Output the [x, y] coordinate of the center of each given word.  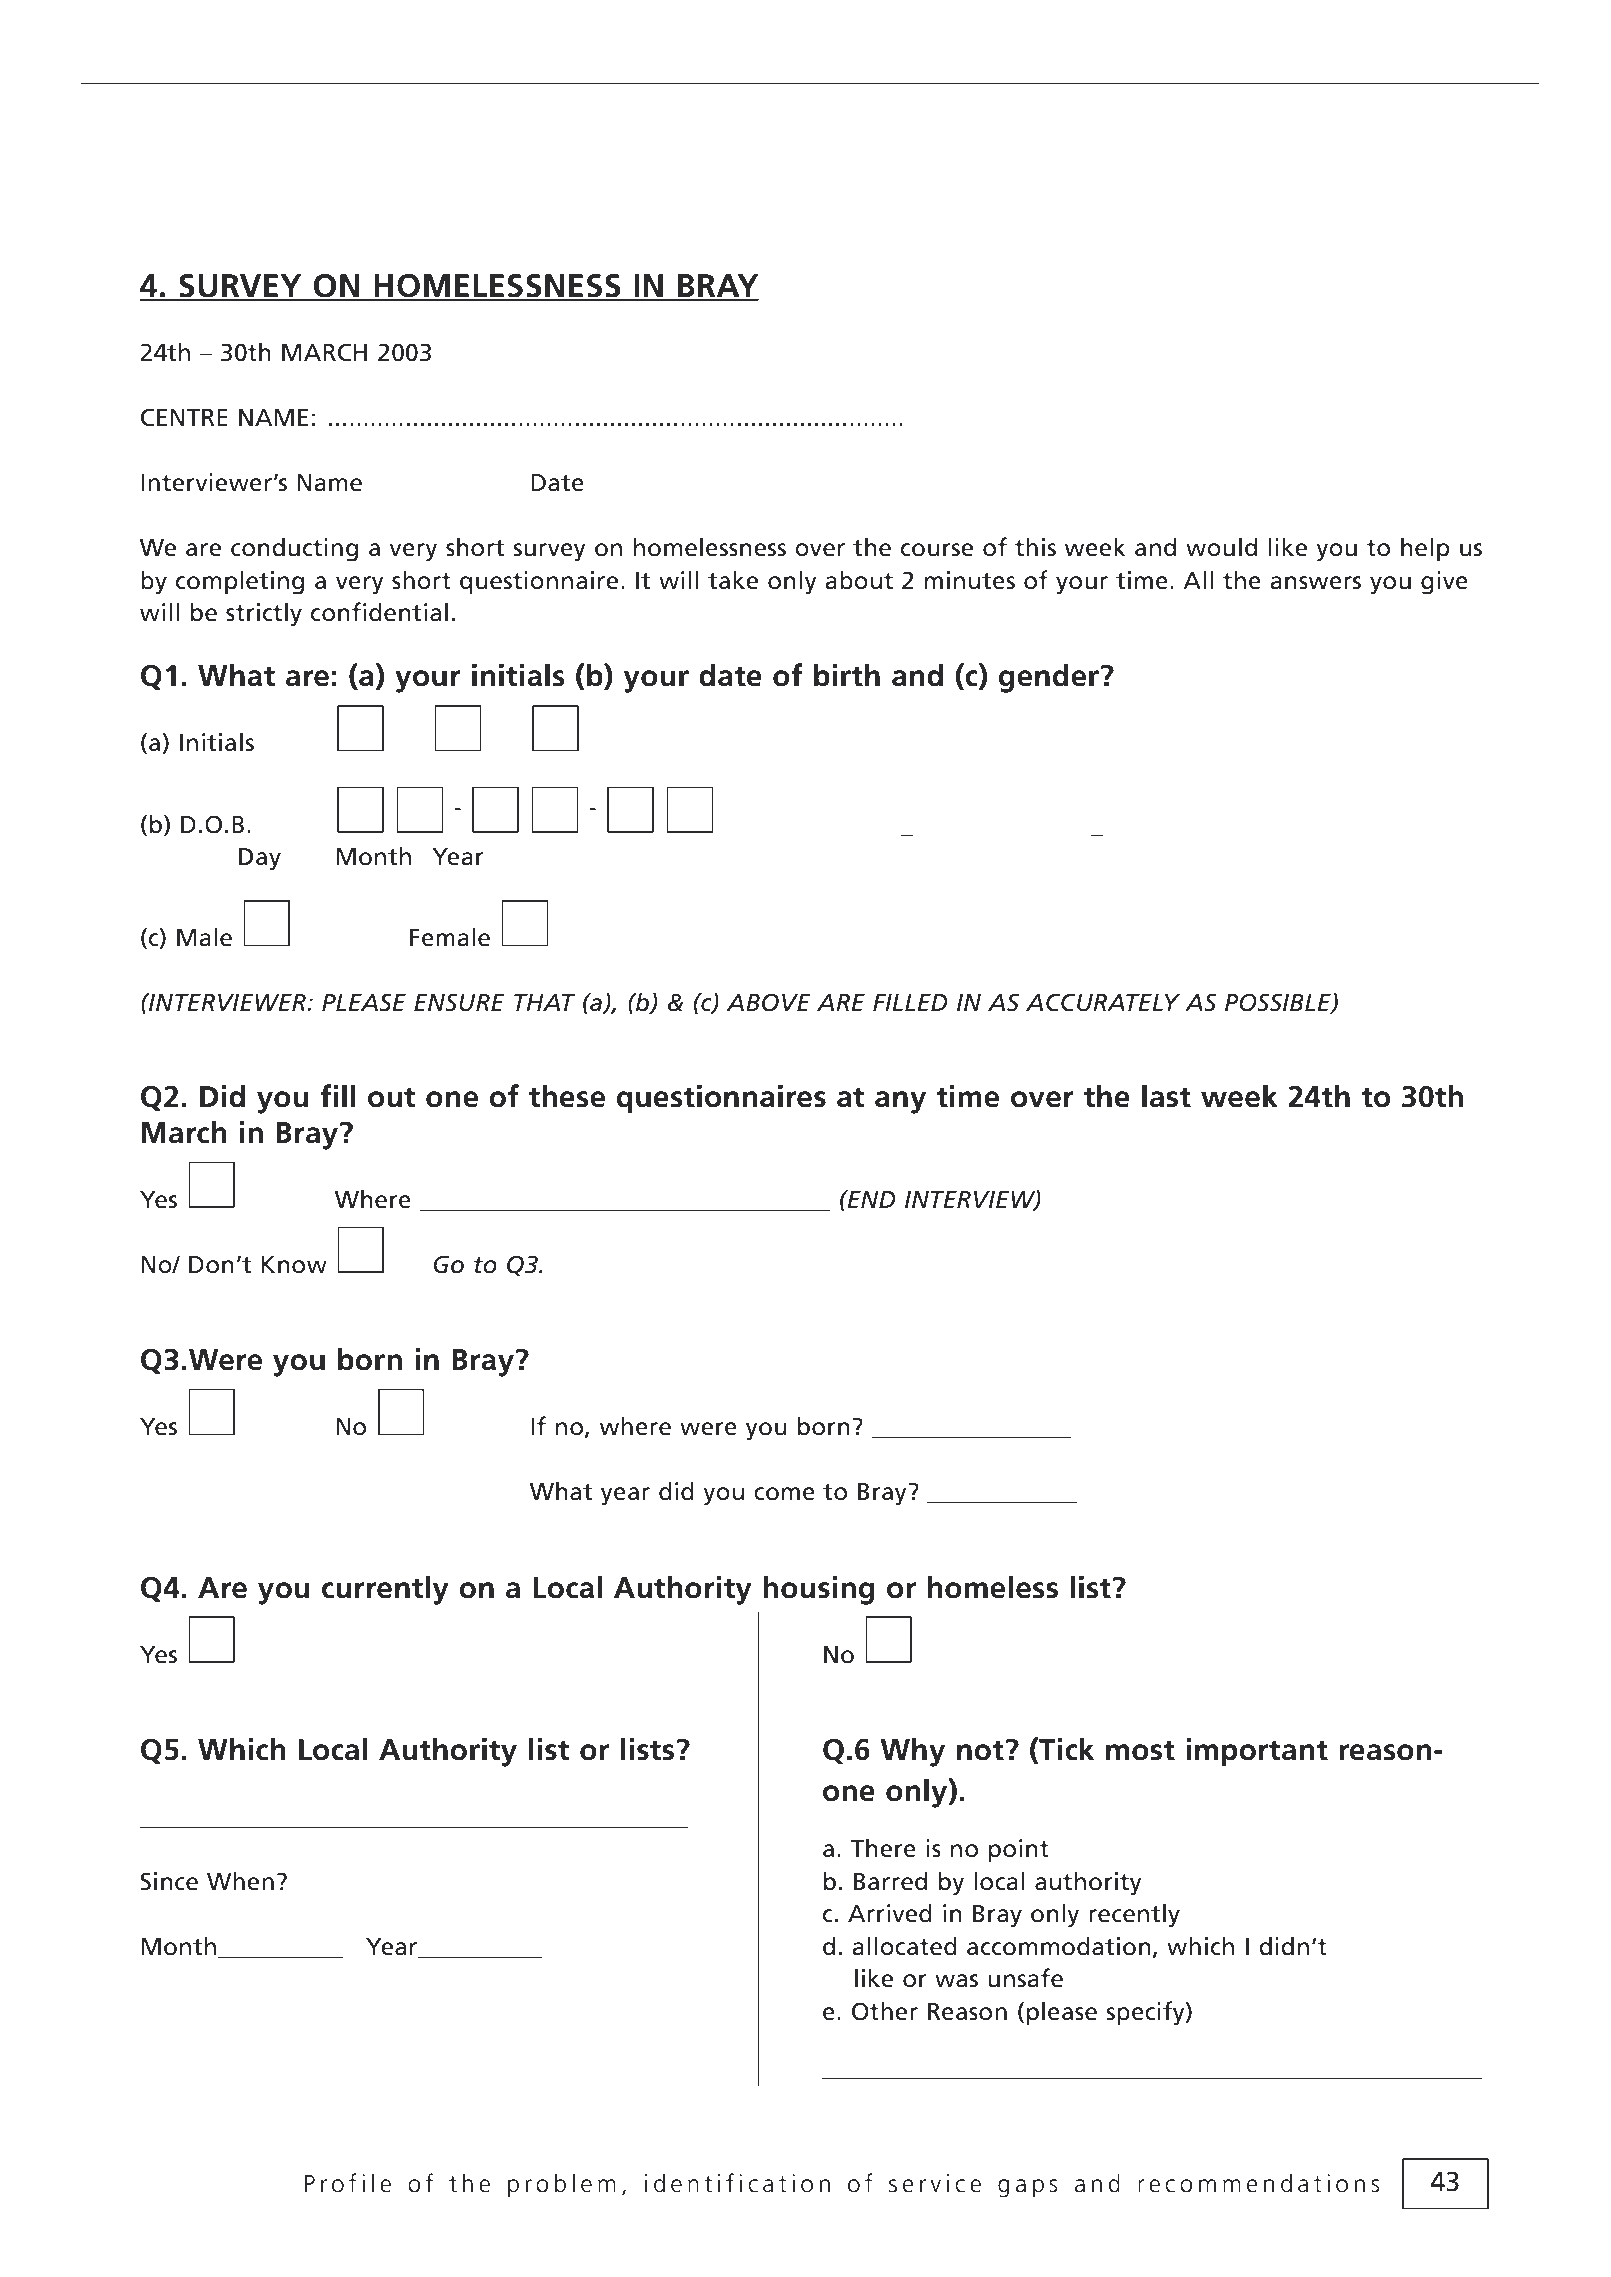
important [1257, 1752]
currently [385, 1590]
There [883, 1848]
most [1140, 1750]
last [1166, 1096]
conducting [294, 549]
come [784, 1494]
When [240, 1881]
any [900, 1102]
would [1221, 547]
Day [260, 859]
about [859, 580]
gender [1050, 678]
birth [847, 675]
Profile [348, 2183]
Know [294, 1265]
